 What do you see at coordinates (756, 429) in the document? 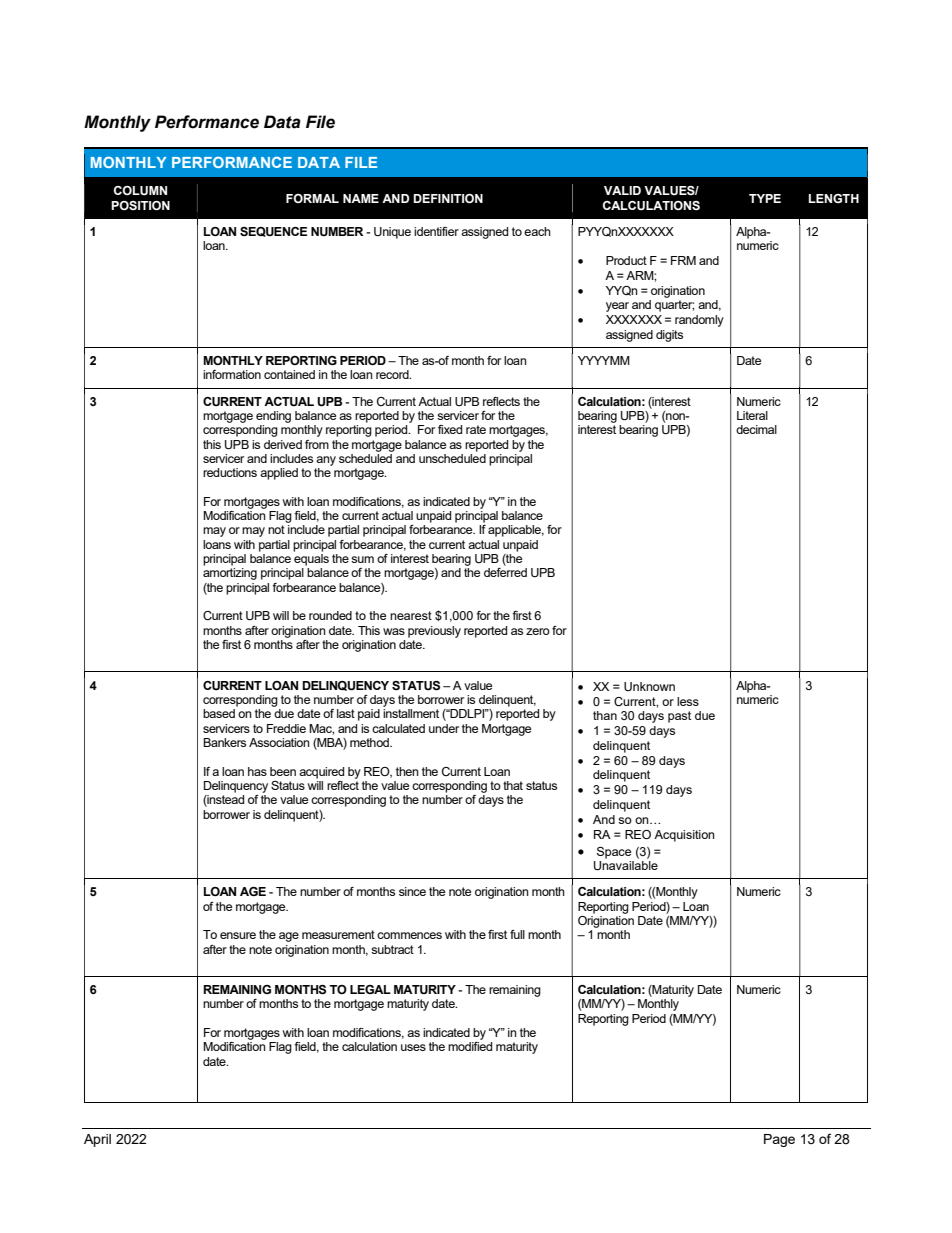
I see `decimal` at bounding box center [756, 429].
